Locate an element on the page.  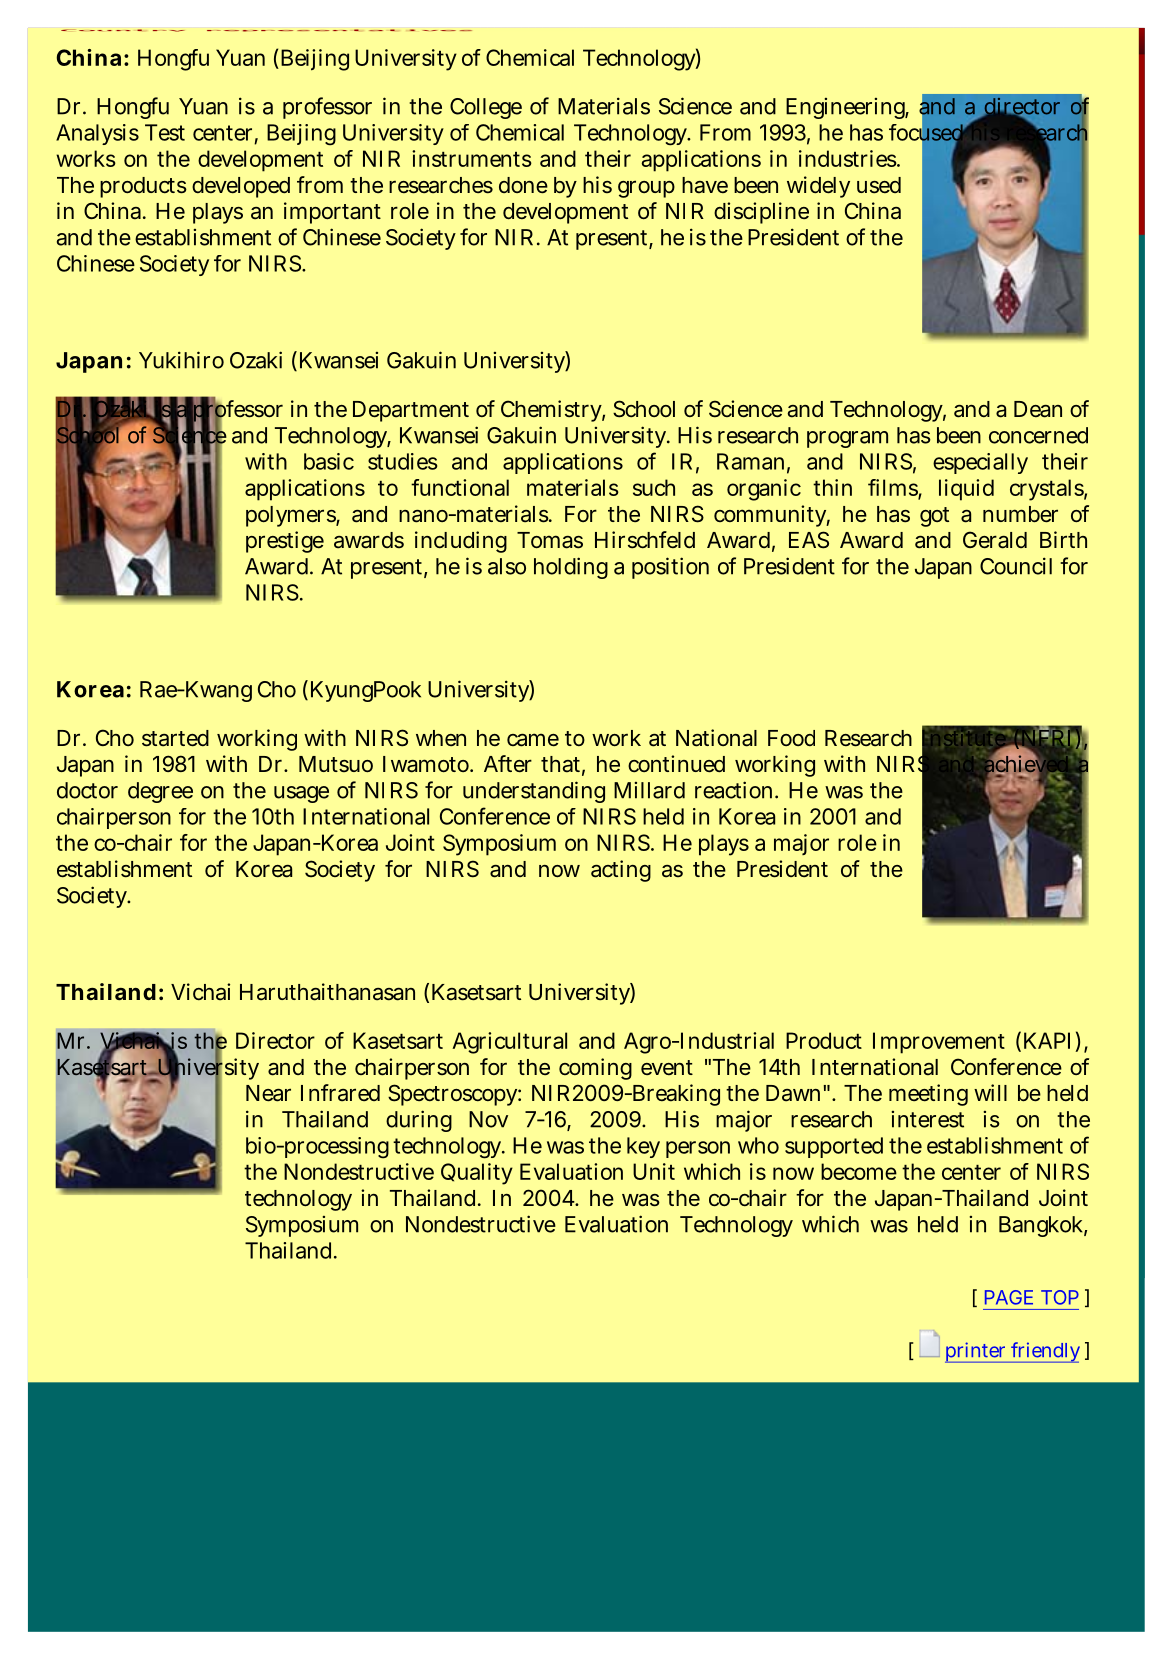
Quality is located at coordinates (477, 1174).
